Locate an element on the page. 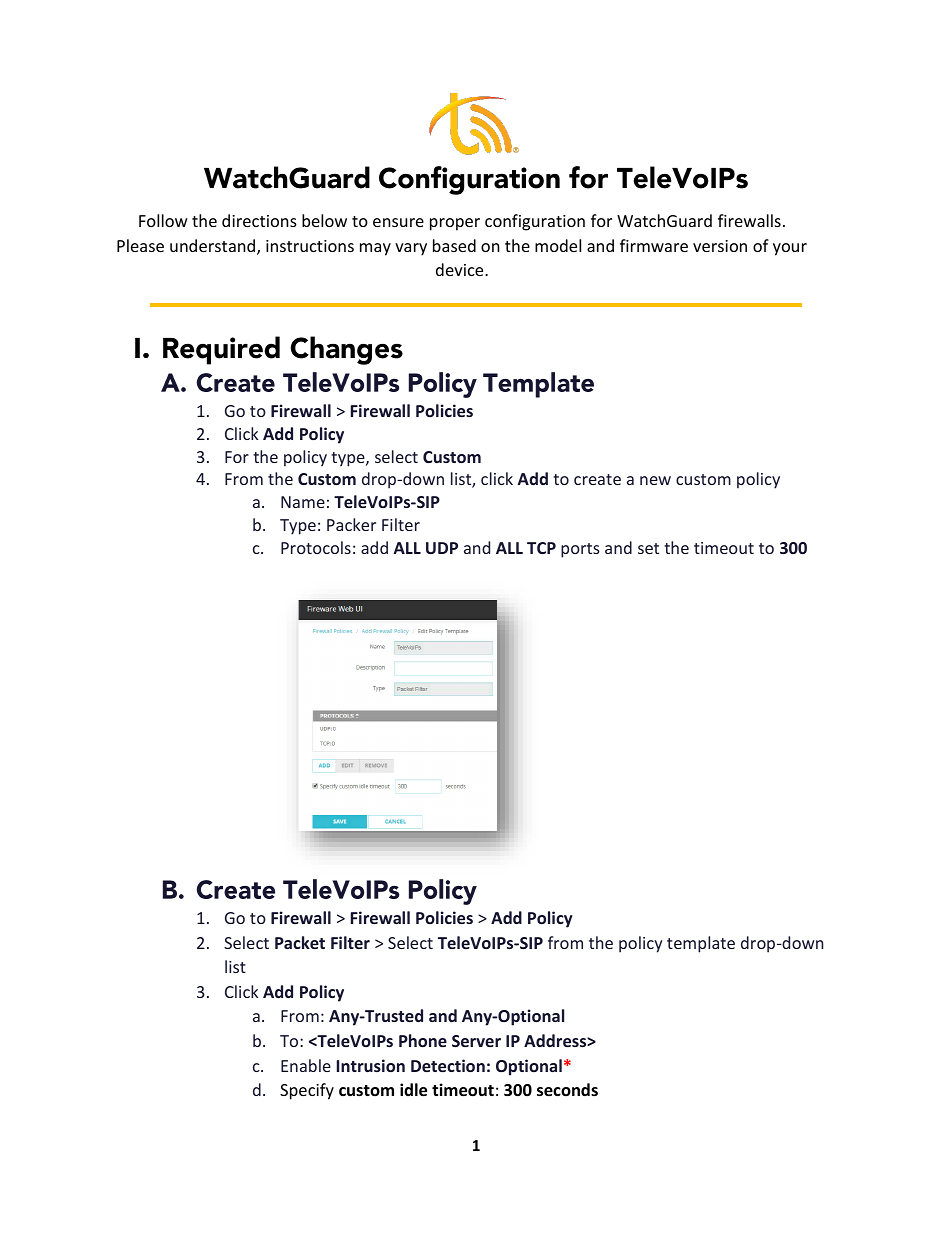  understand is located at coordinates (214, 247).
